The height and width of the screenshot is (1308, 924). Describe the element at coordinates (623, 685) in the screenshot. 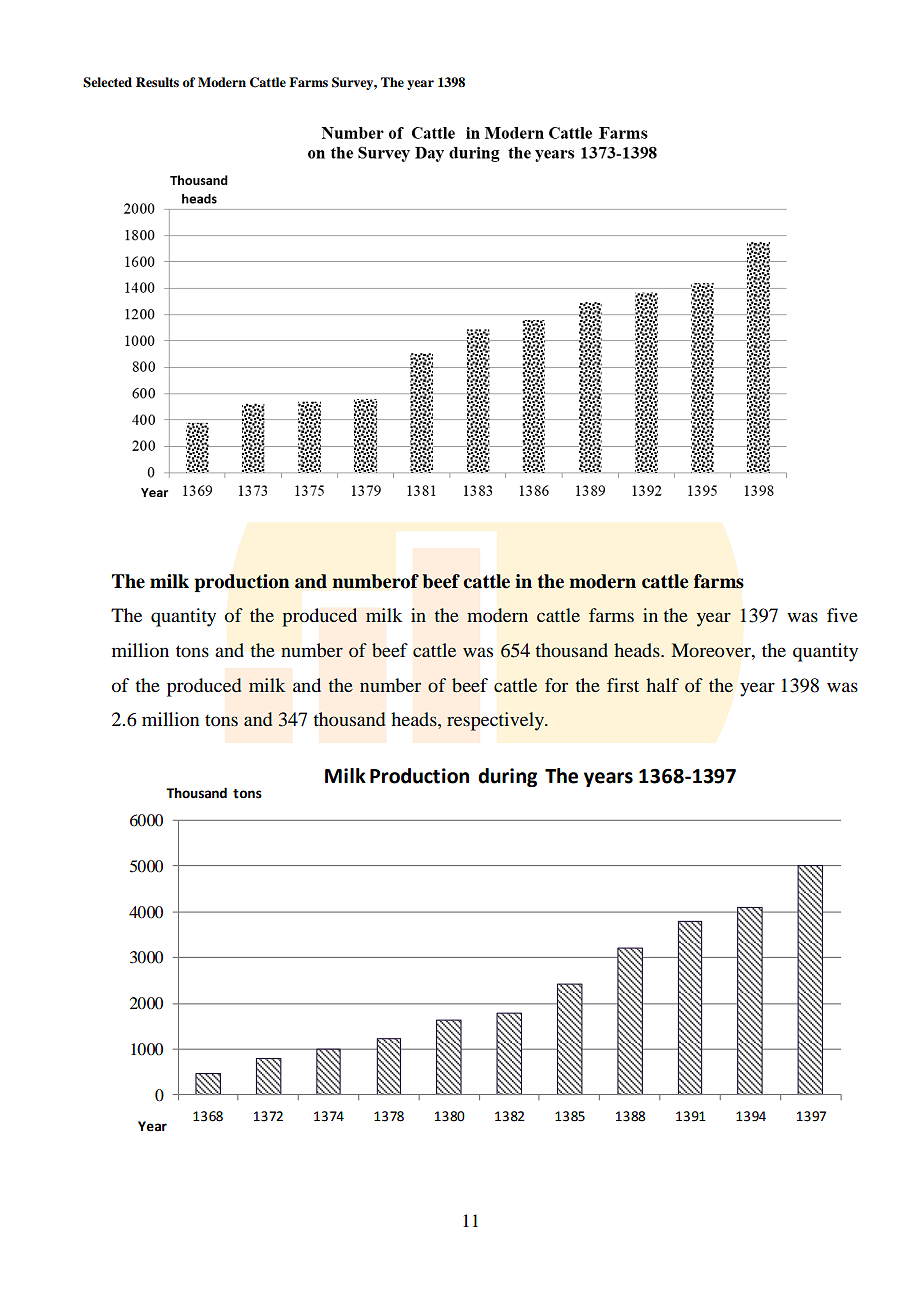

I see `first` at that location.
